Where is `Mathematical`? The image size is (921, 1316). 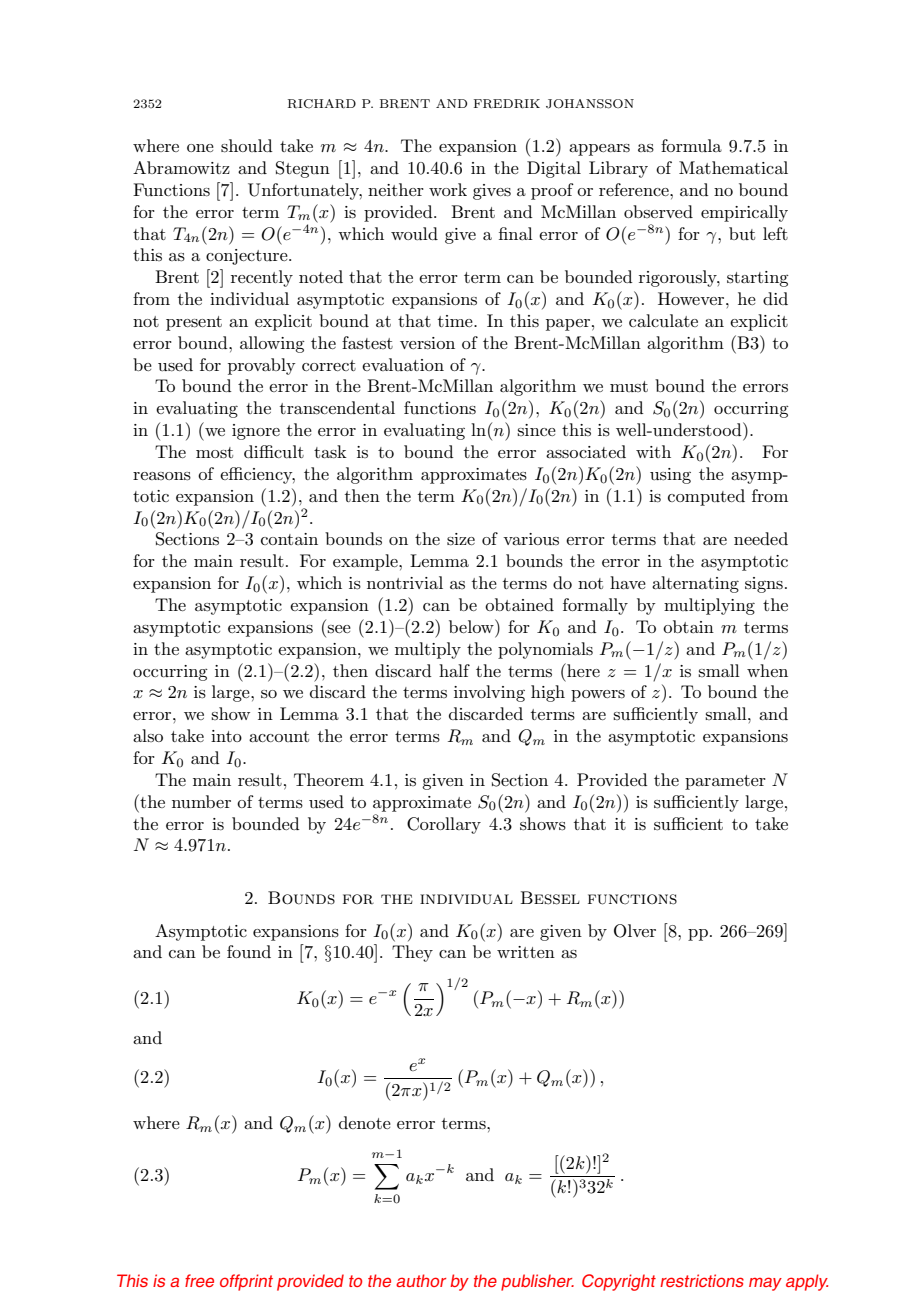 Mathematical is located at coordinates (733, 167).
